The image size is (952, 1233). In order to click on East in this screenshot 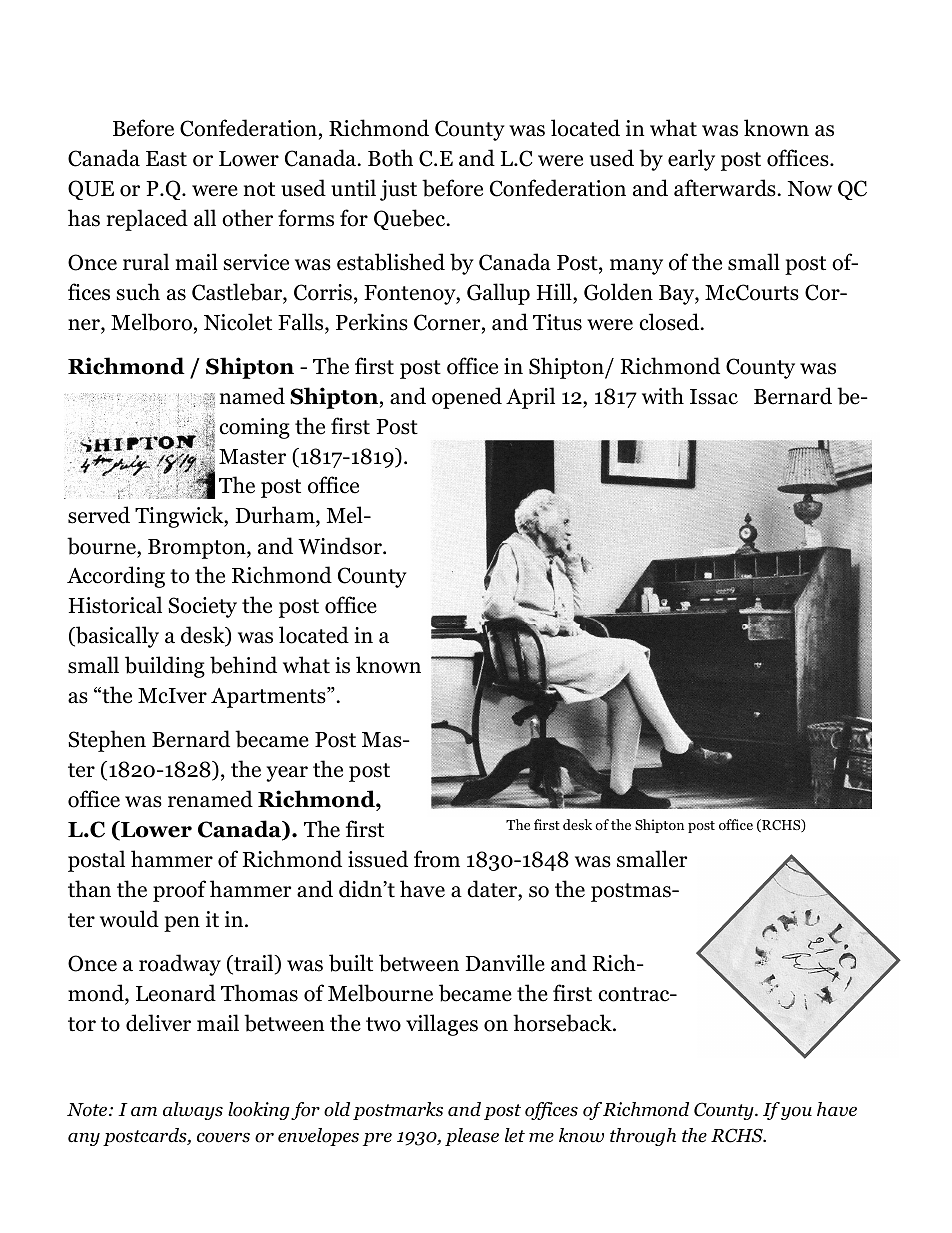, I will do `click(166, 159)`.
